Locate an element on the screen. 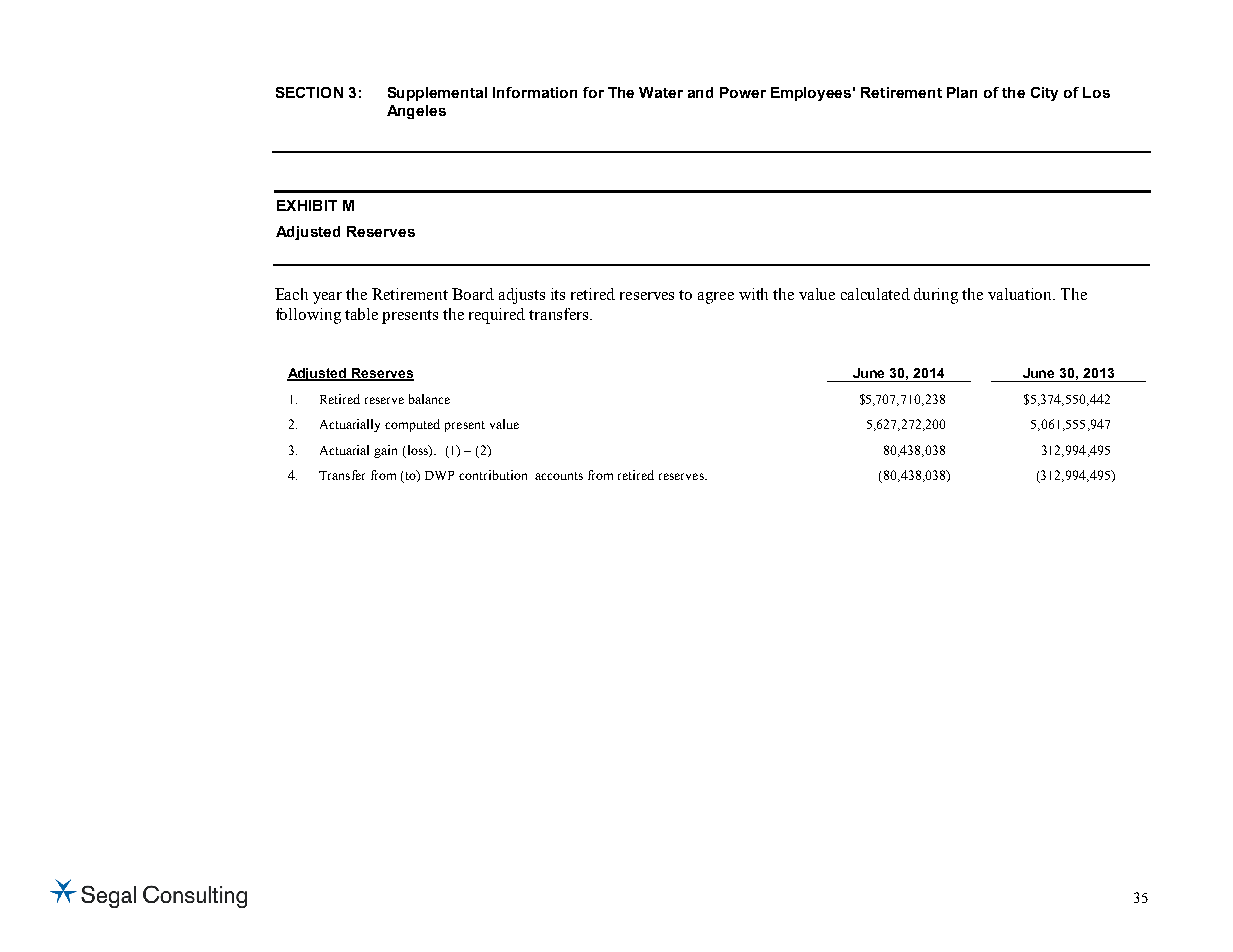 The height and width of the screenshot is (952, 1233). valuation is located at coordinates (1021, 294).
